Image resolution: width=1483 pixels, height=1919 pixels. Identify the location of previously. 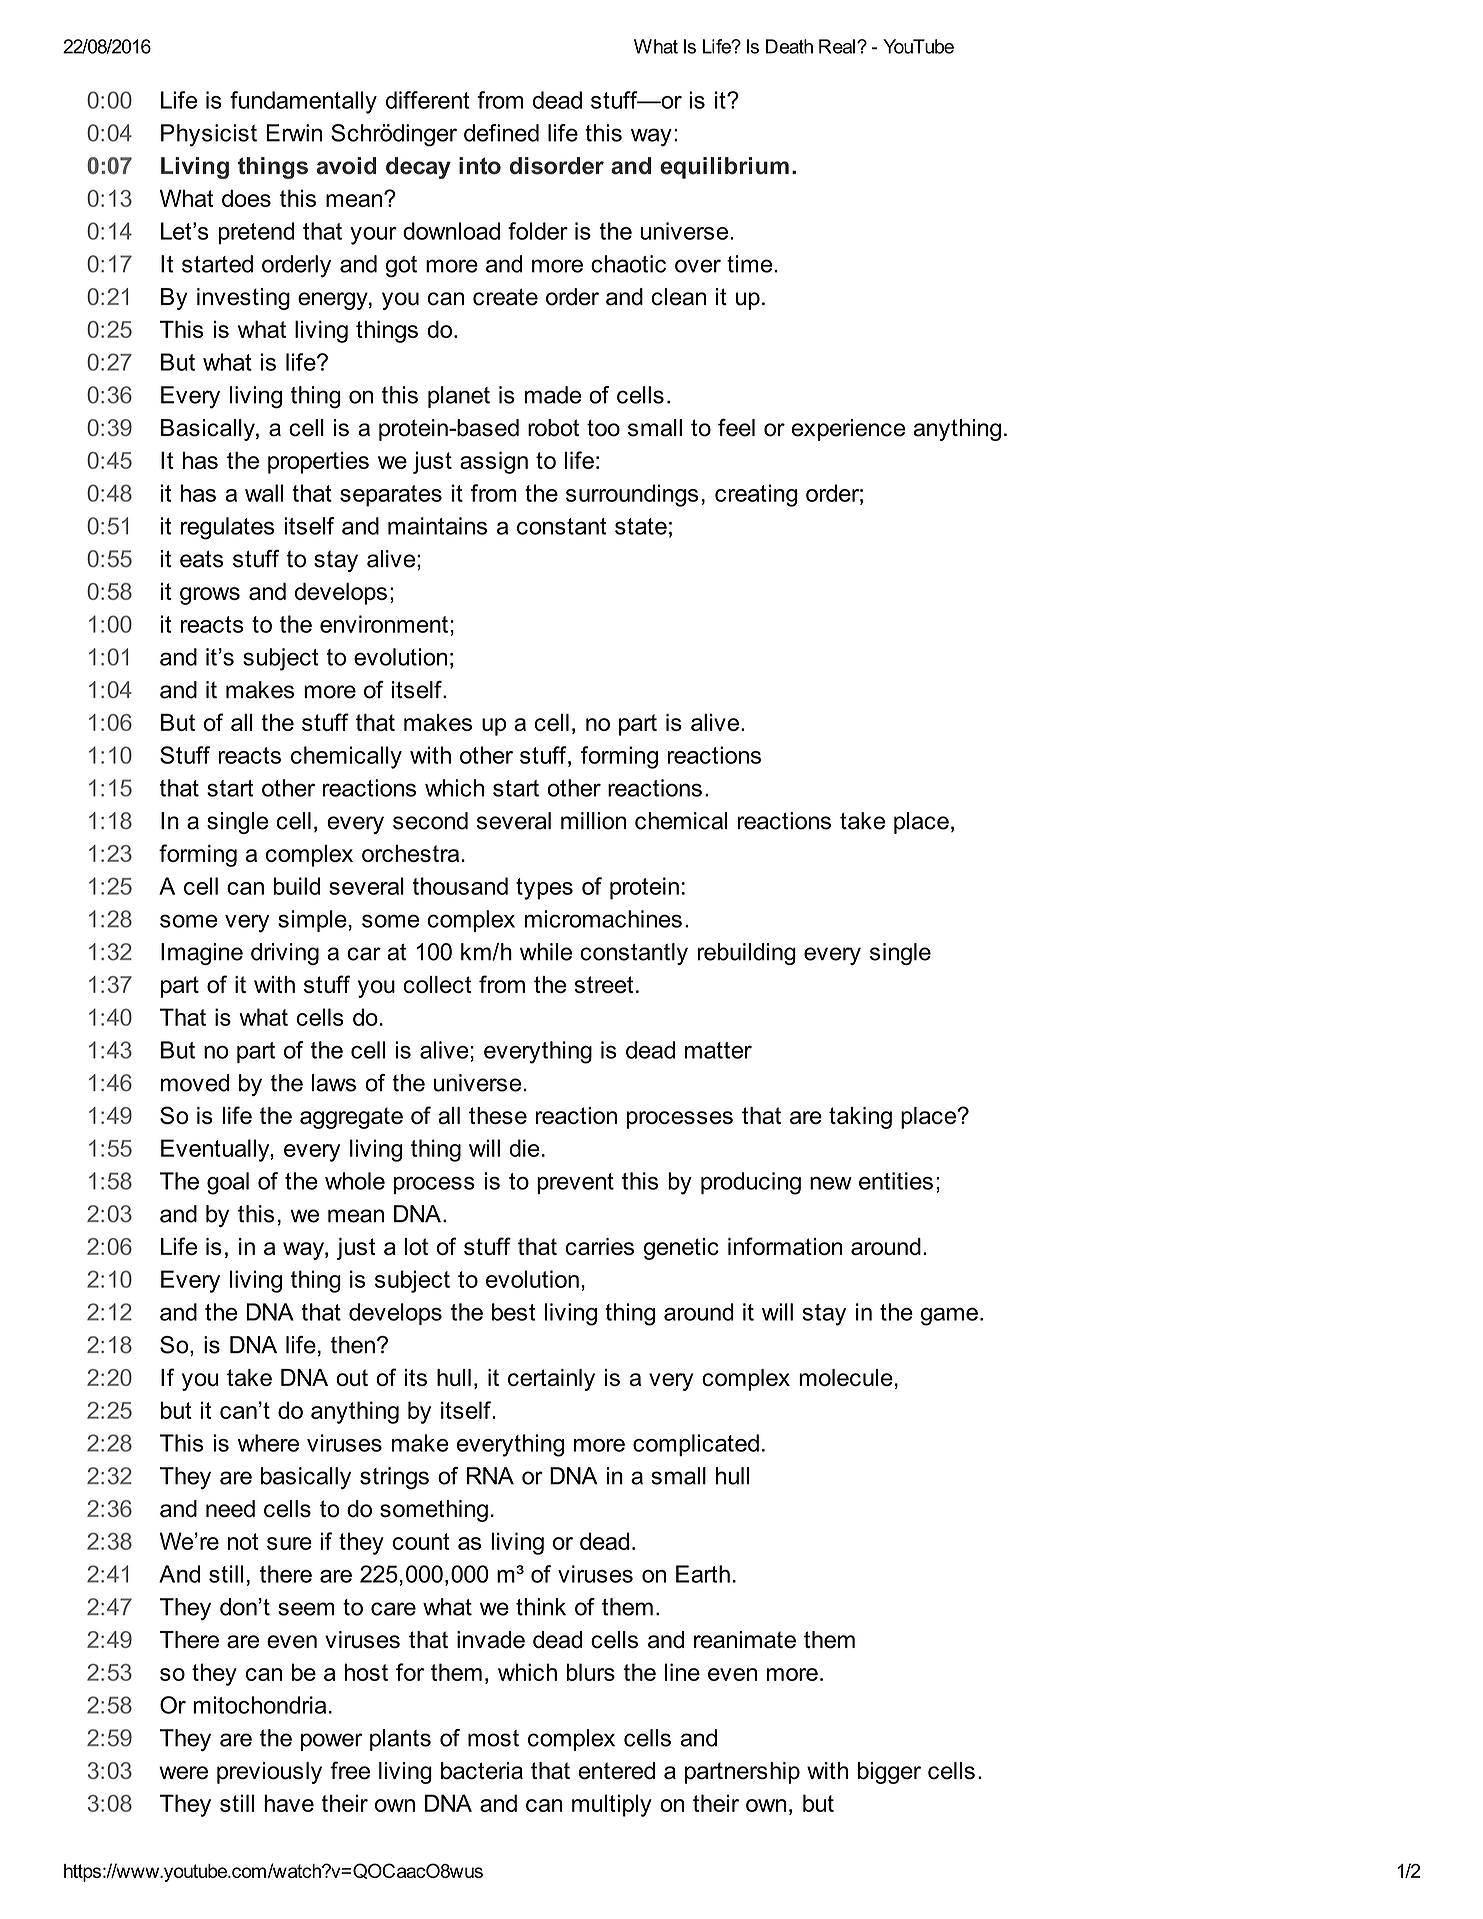
(269, 1773).
